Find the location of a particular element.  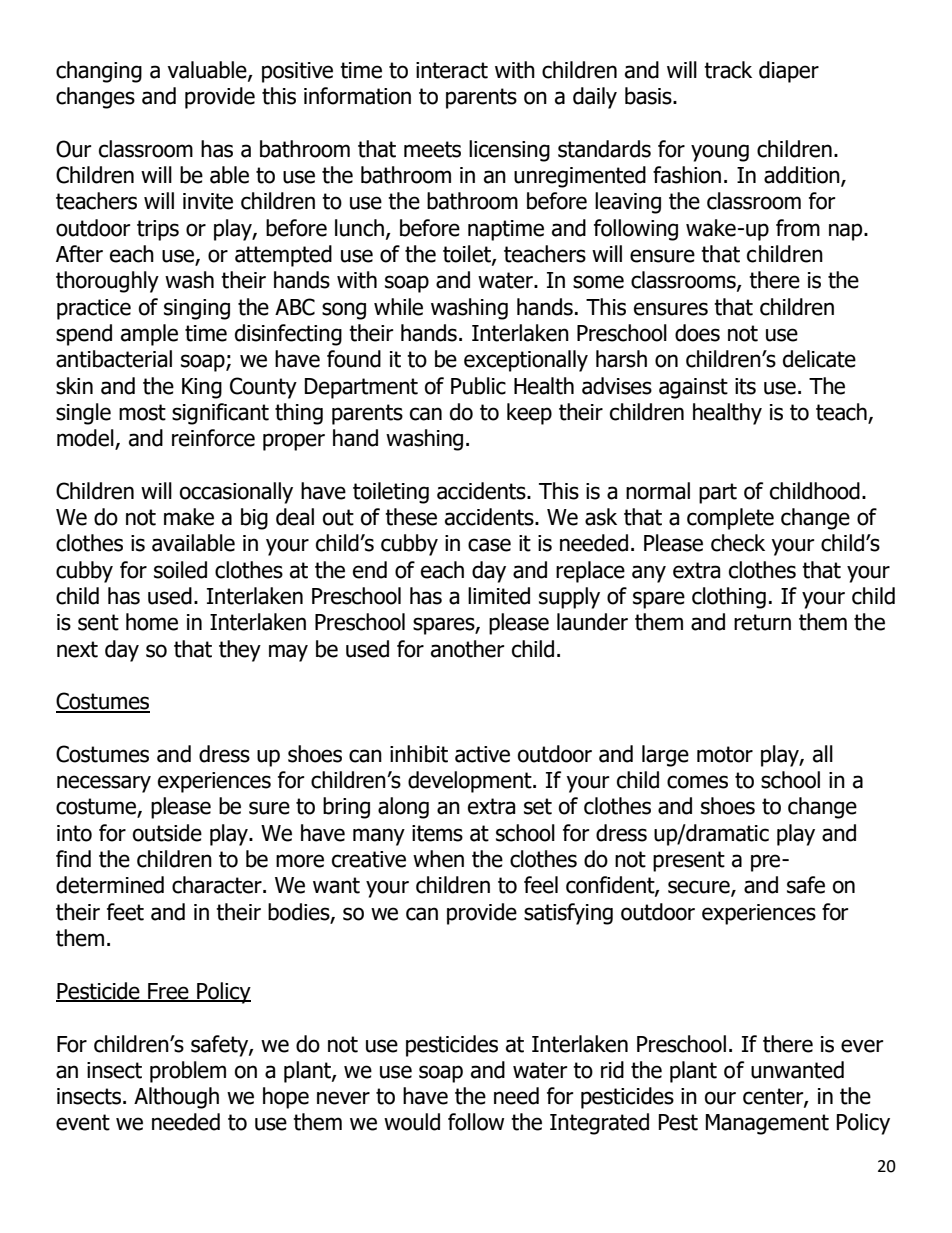

limited is located at coordinates (499, 596).
